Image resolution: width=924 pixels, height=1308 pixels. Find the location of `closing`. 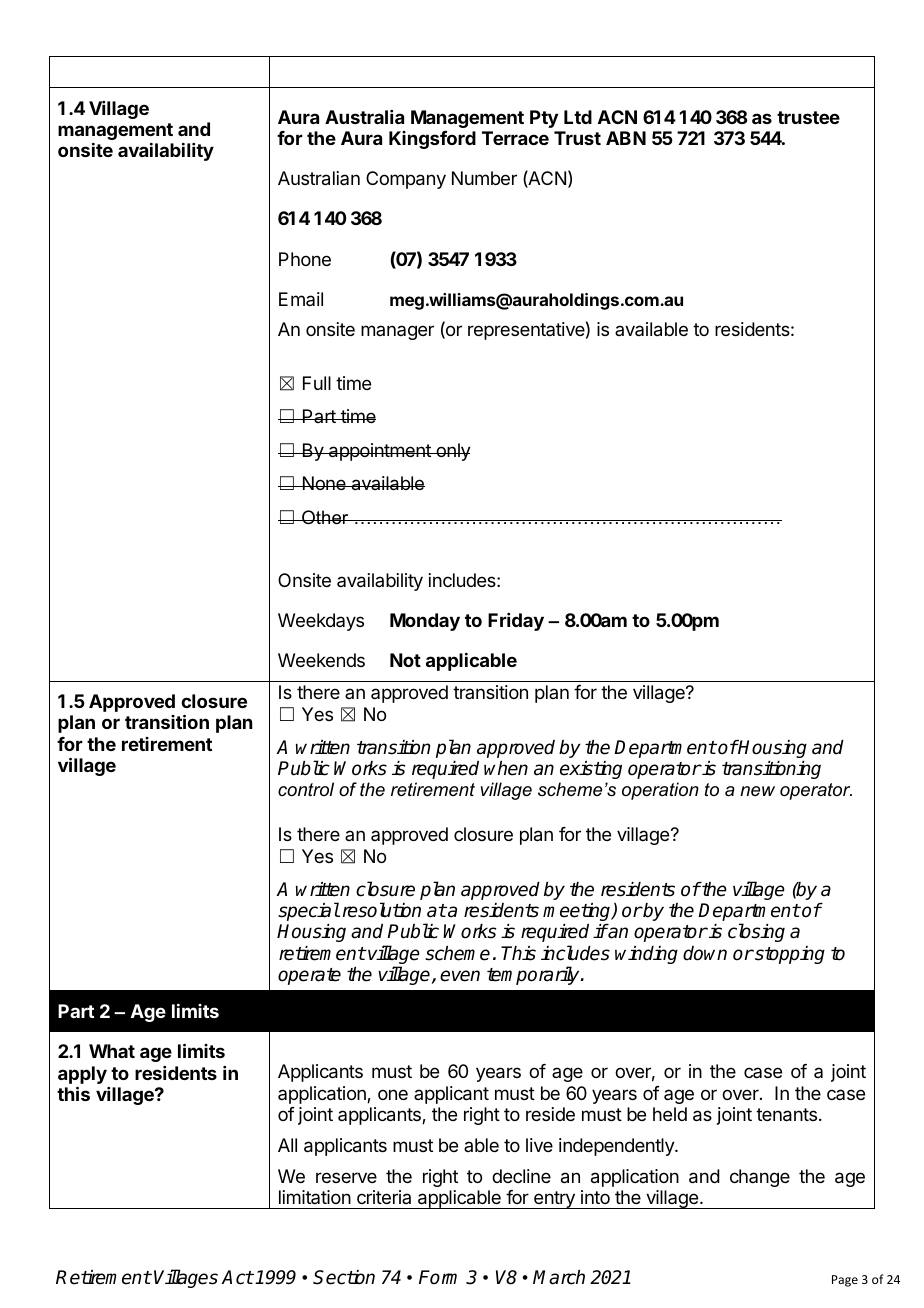

closing is located at coordinates (756, 932).
